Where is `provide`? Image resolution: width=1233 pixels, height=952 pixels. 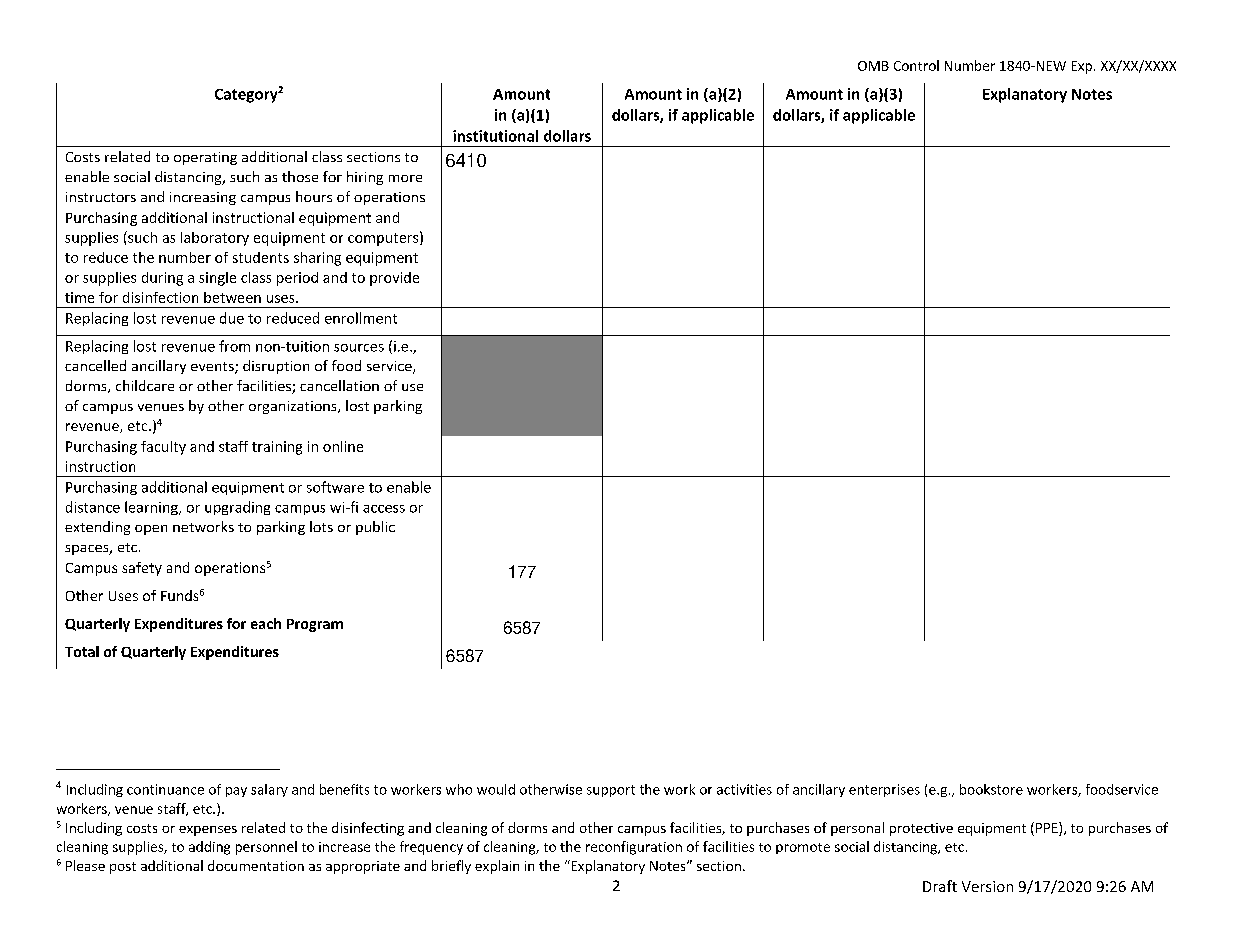
provide is located at coordinates (394, 279).
